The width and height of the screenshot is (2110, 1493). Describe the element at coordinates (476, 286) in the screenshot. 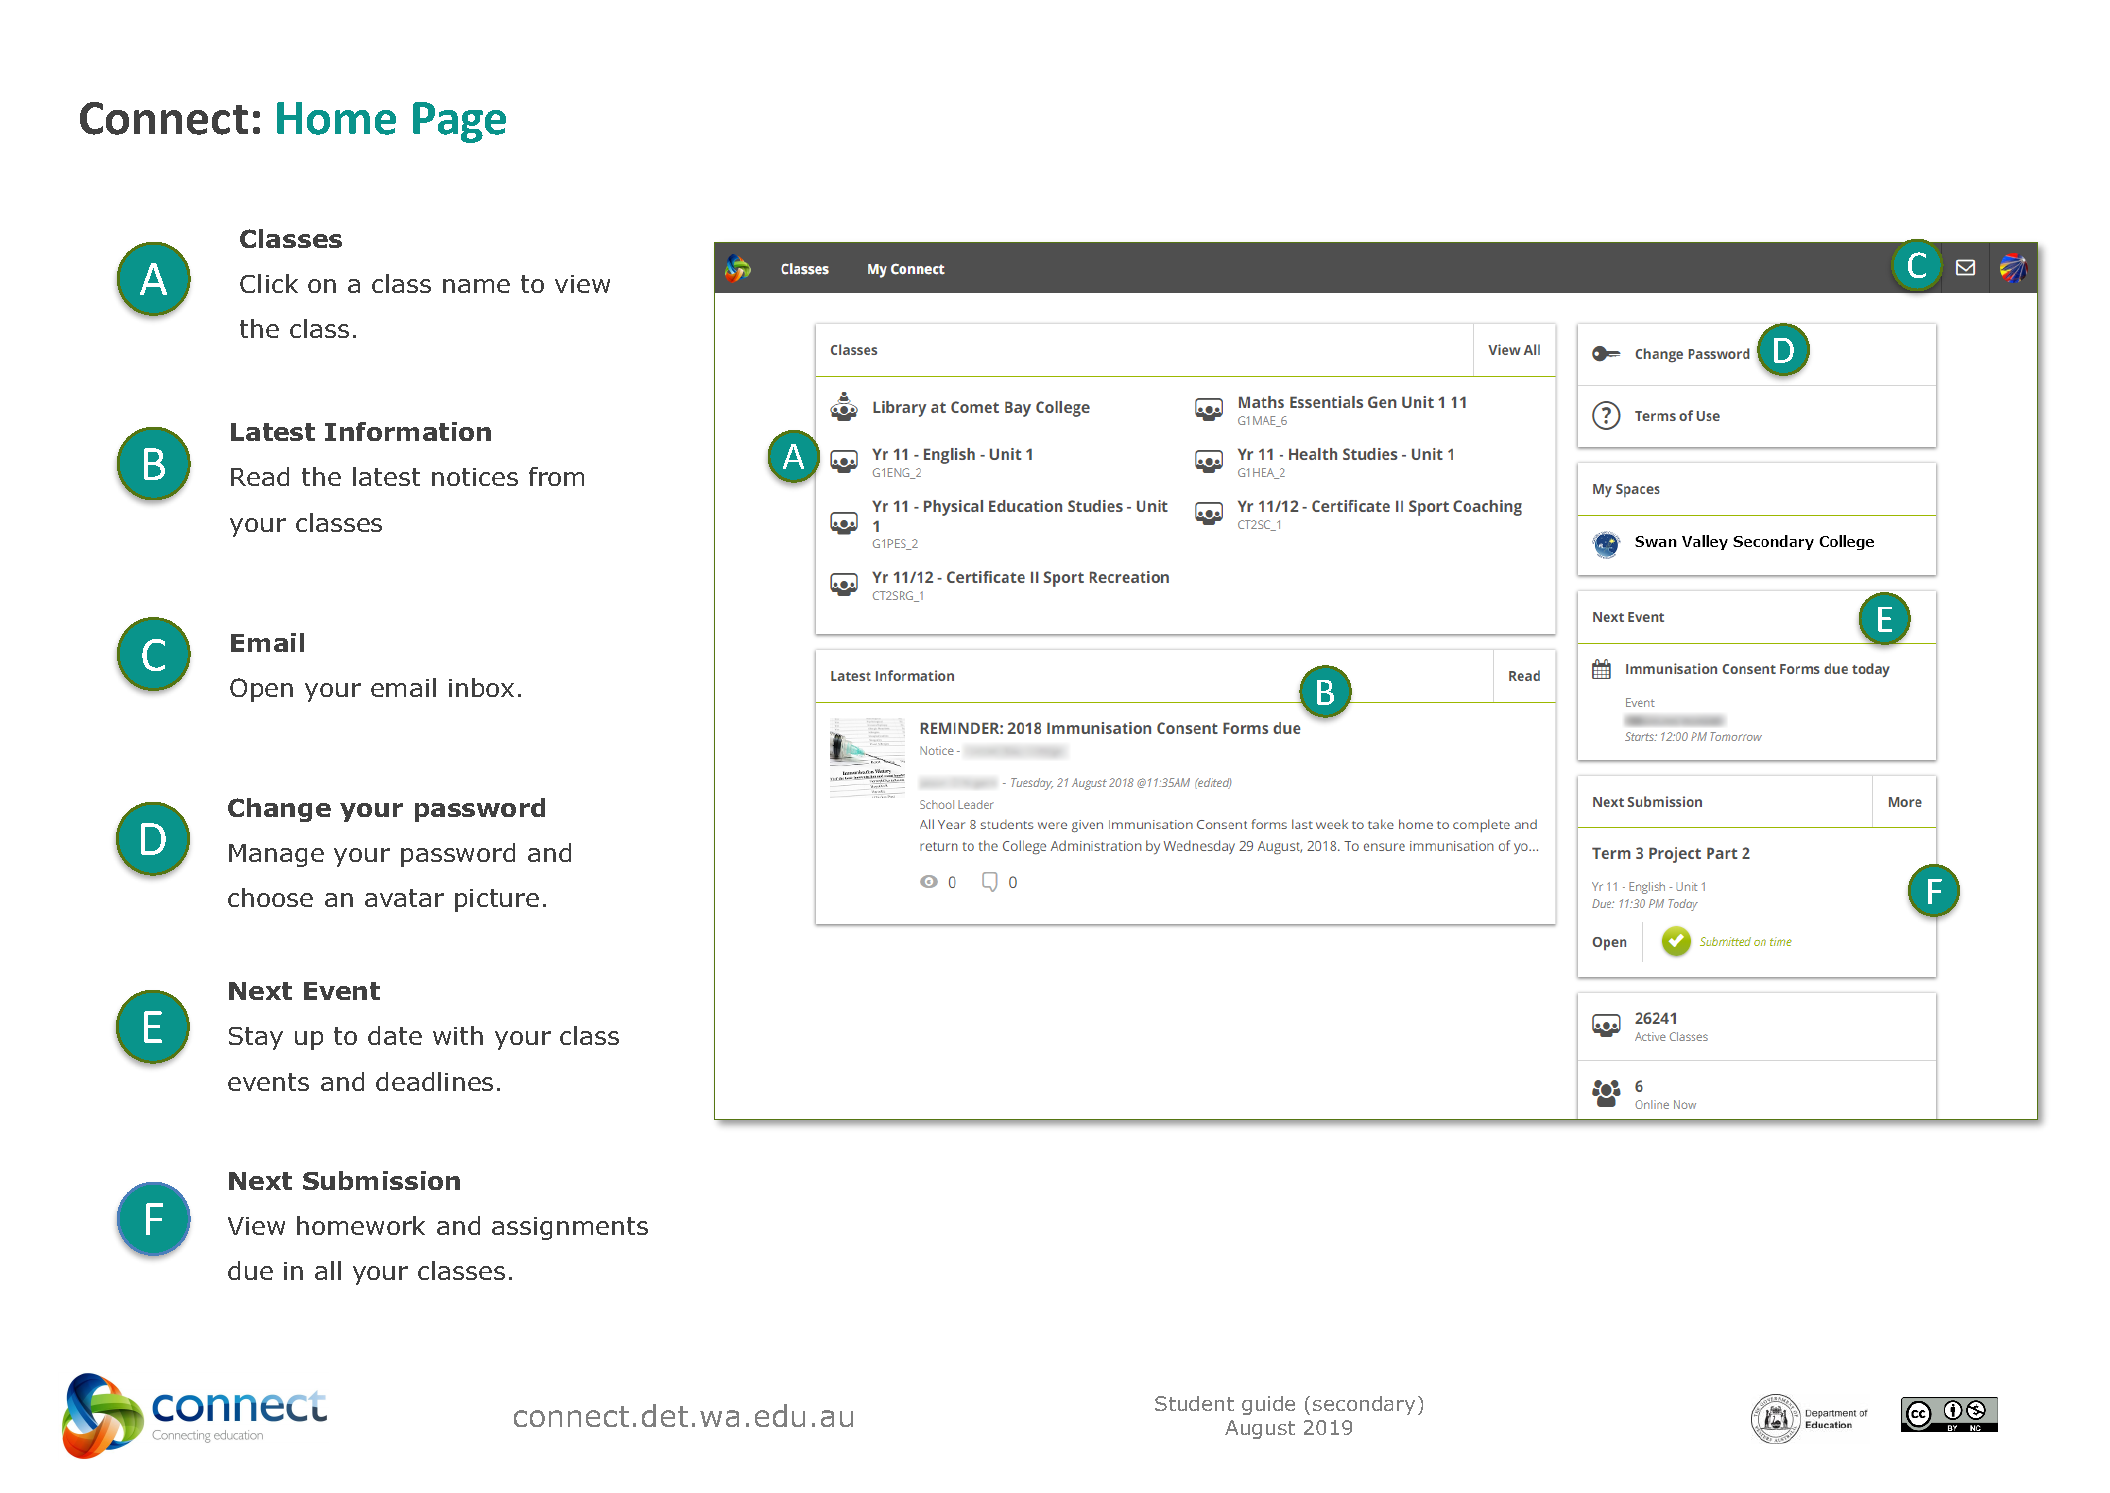

I see `name` at that location.
